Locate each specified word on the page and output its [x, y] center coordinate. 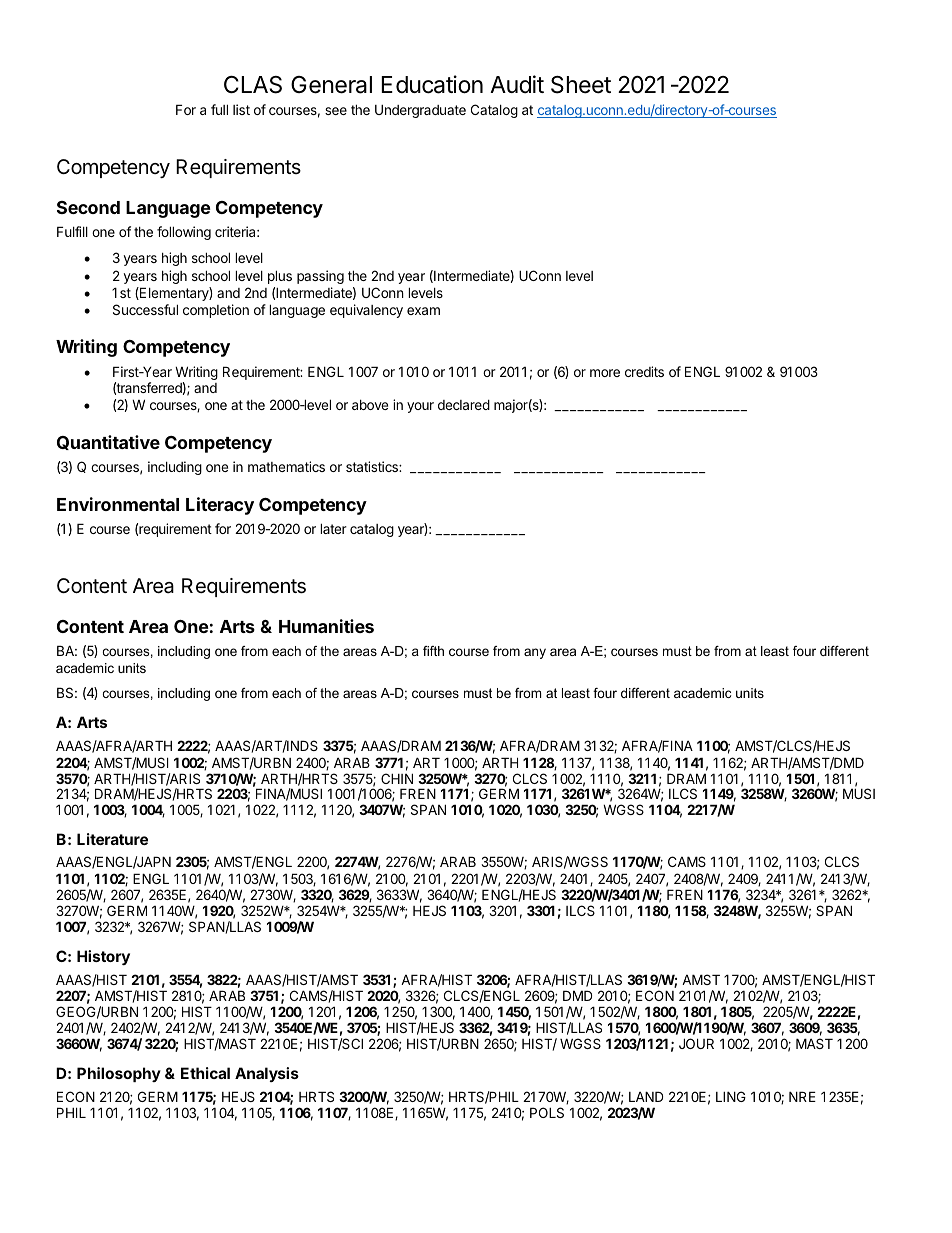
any [535, 653]
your [420, 407]
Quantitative [108, 442]
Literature [112, 839]
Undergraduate [420, 111]
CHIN [397, 778]
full [219, 109]
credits [644, 371]
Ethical [205, 1073]
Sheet [581, 85]
